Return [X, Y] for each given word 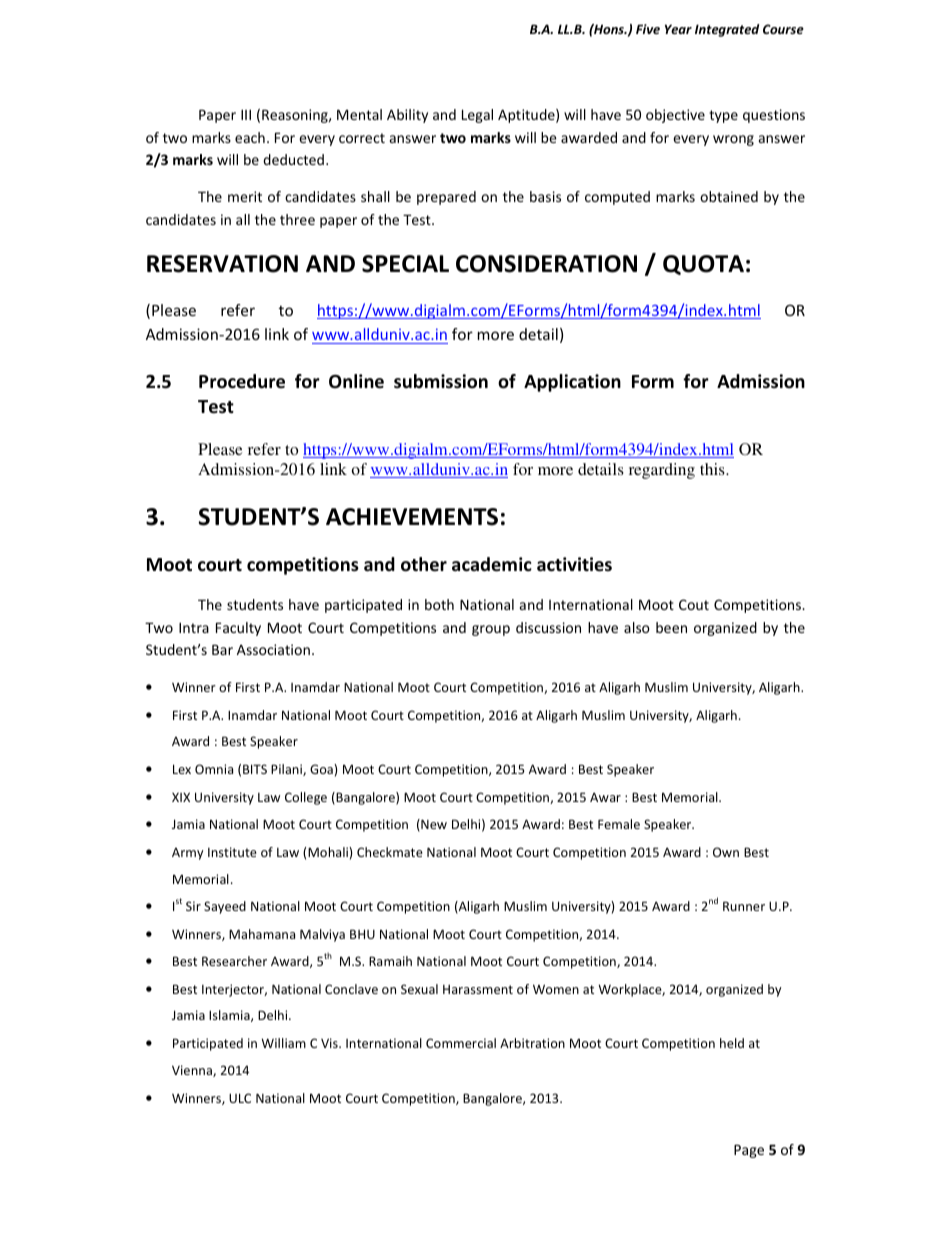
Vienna [193, 1071]
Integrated [727, 30]
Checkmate [390, 852]
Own [726, 852]
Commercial [461, 1043]
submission [441, 381]
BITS [255, 769]
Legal [477, 116]
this [713, 469]
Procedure [242, 381]
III [246, 114]
